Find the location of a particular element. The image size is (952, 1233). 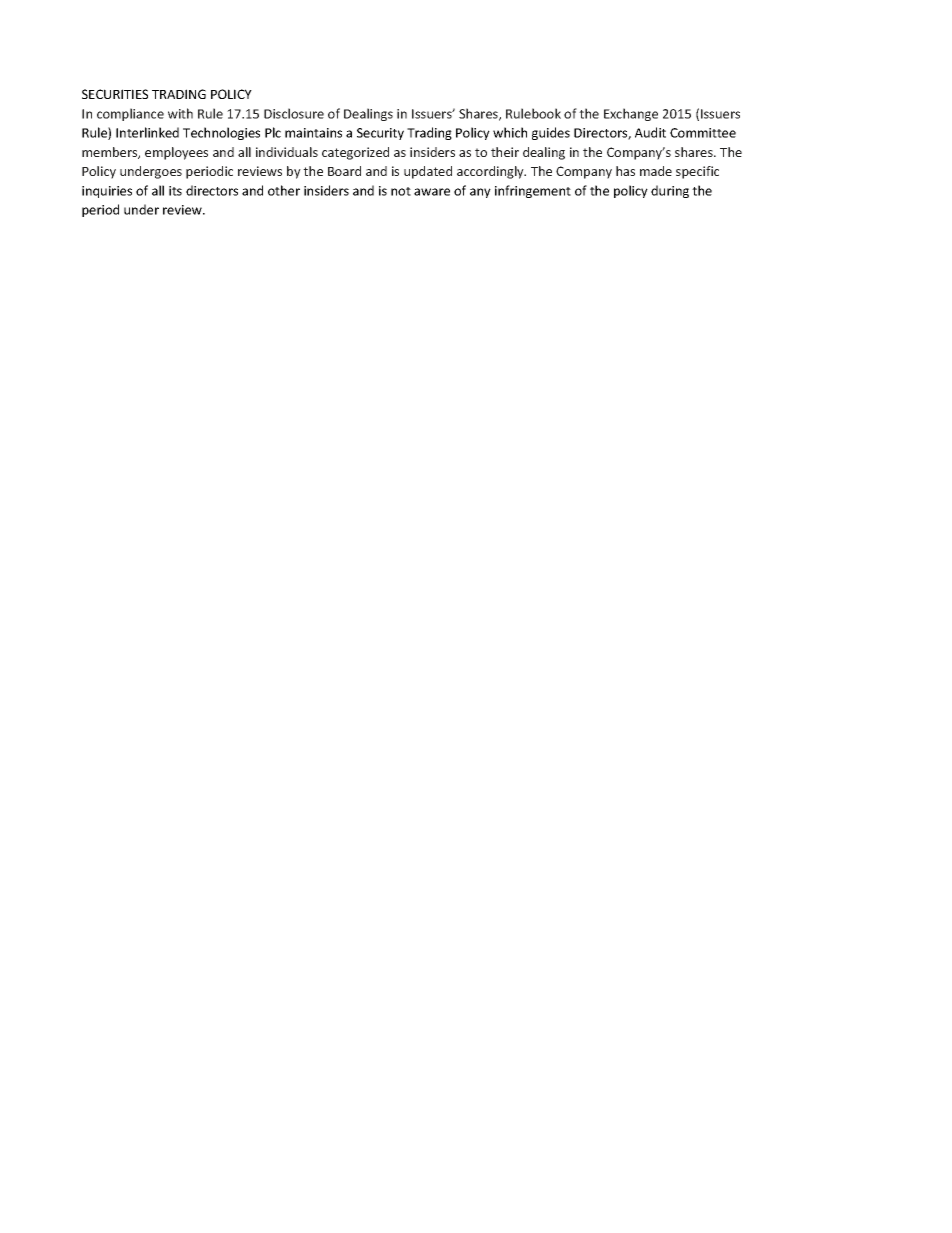

Exchange is located at coordinates (631, 114).
